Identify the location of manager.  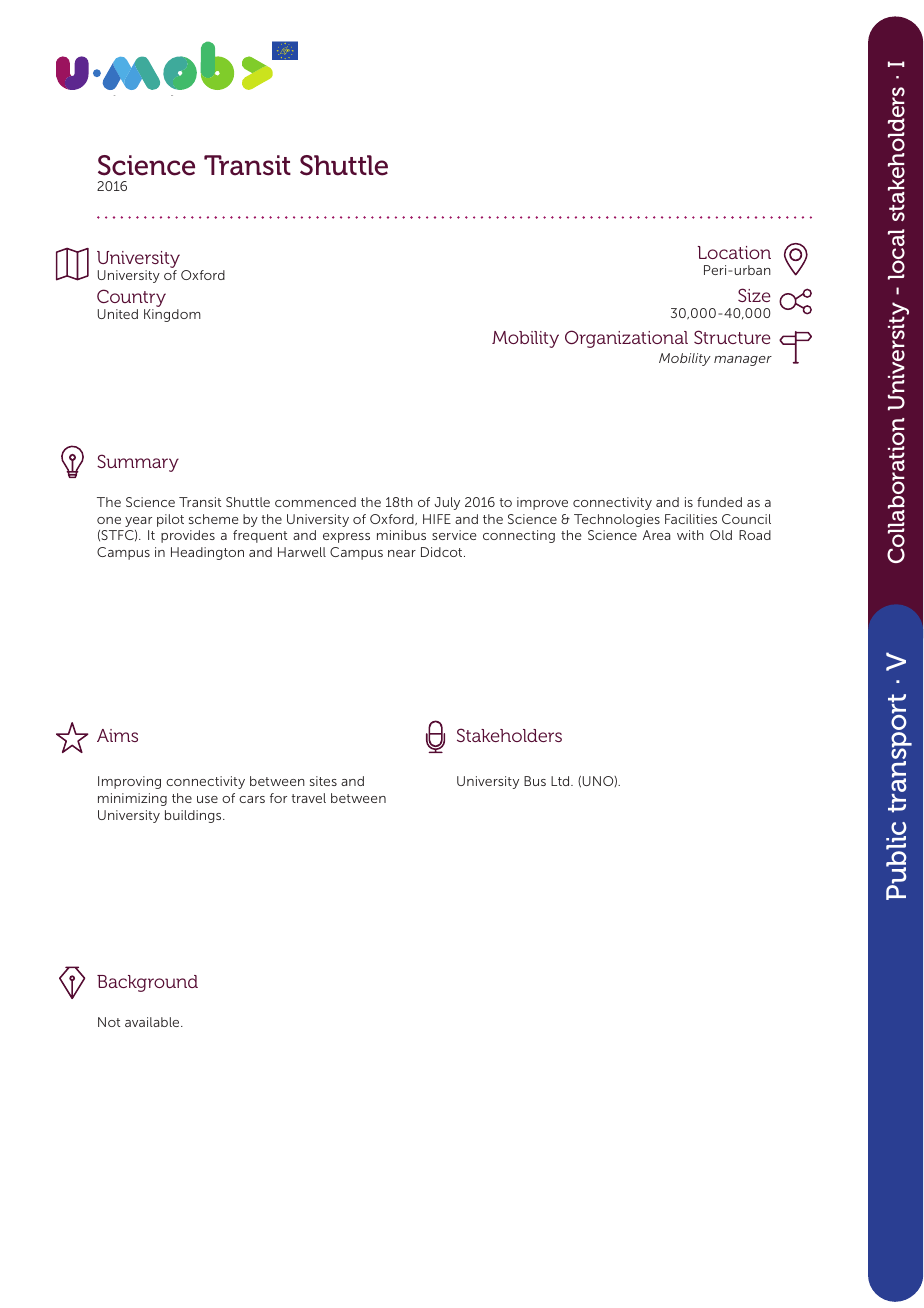
(743, 361).
